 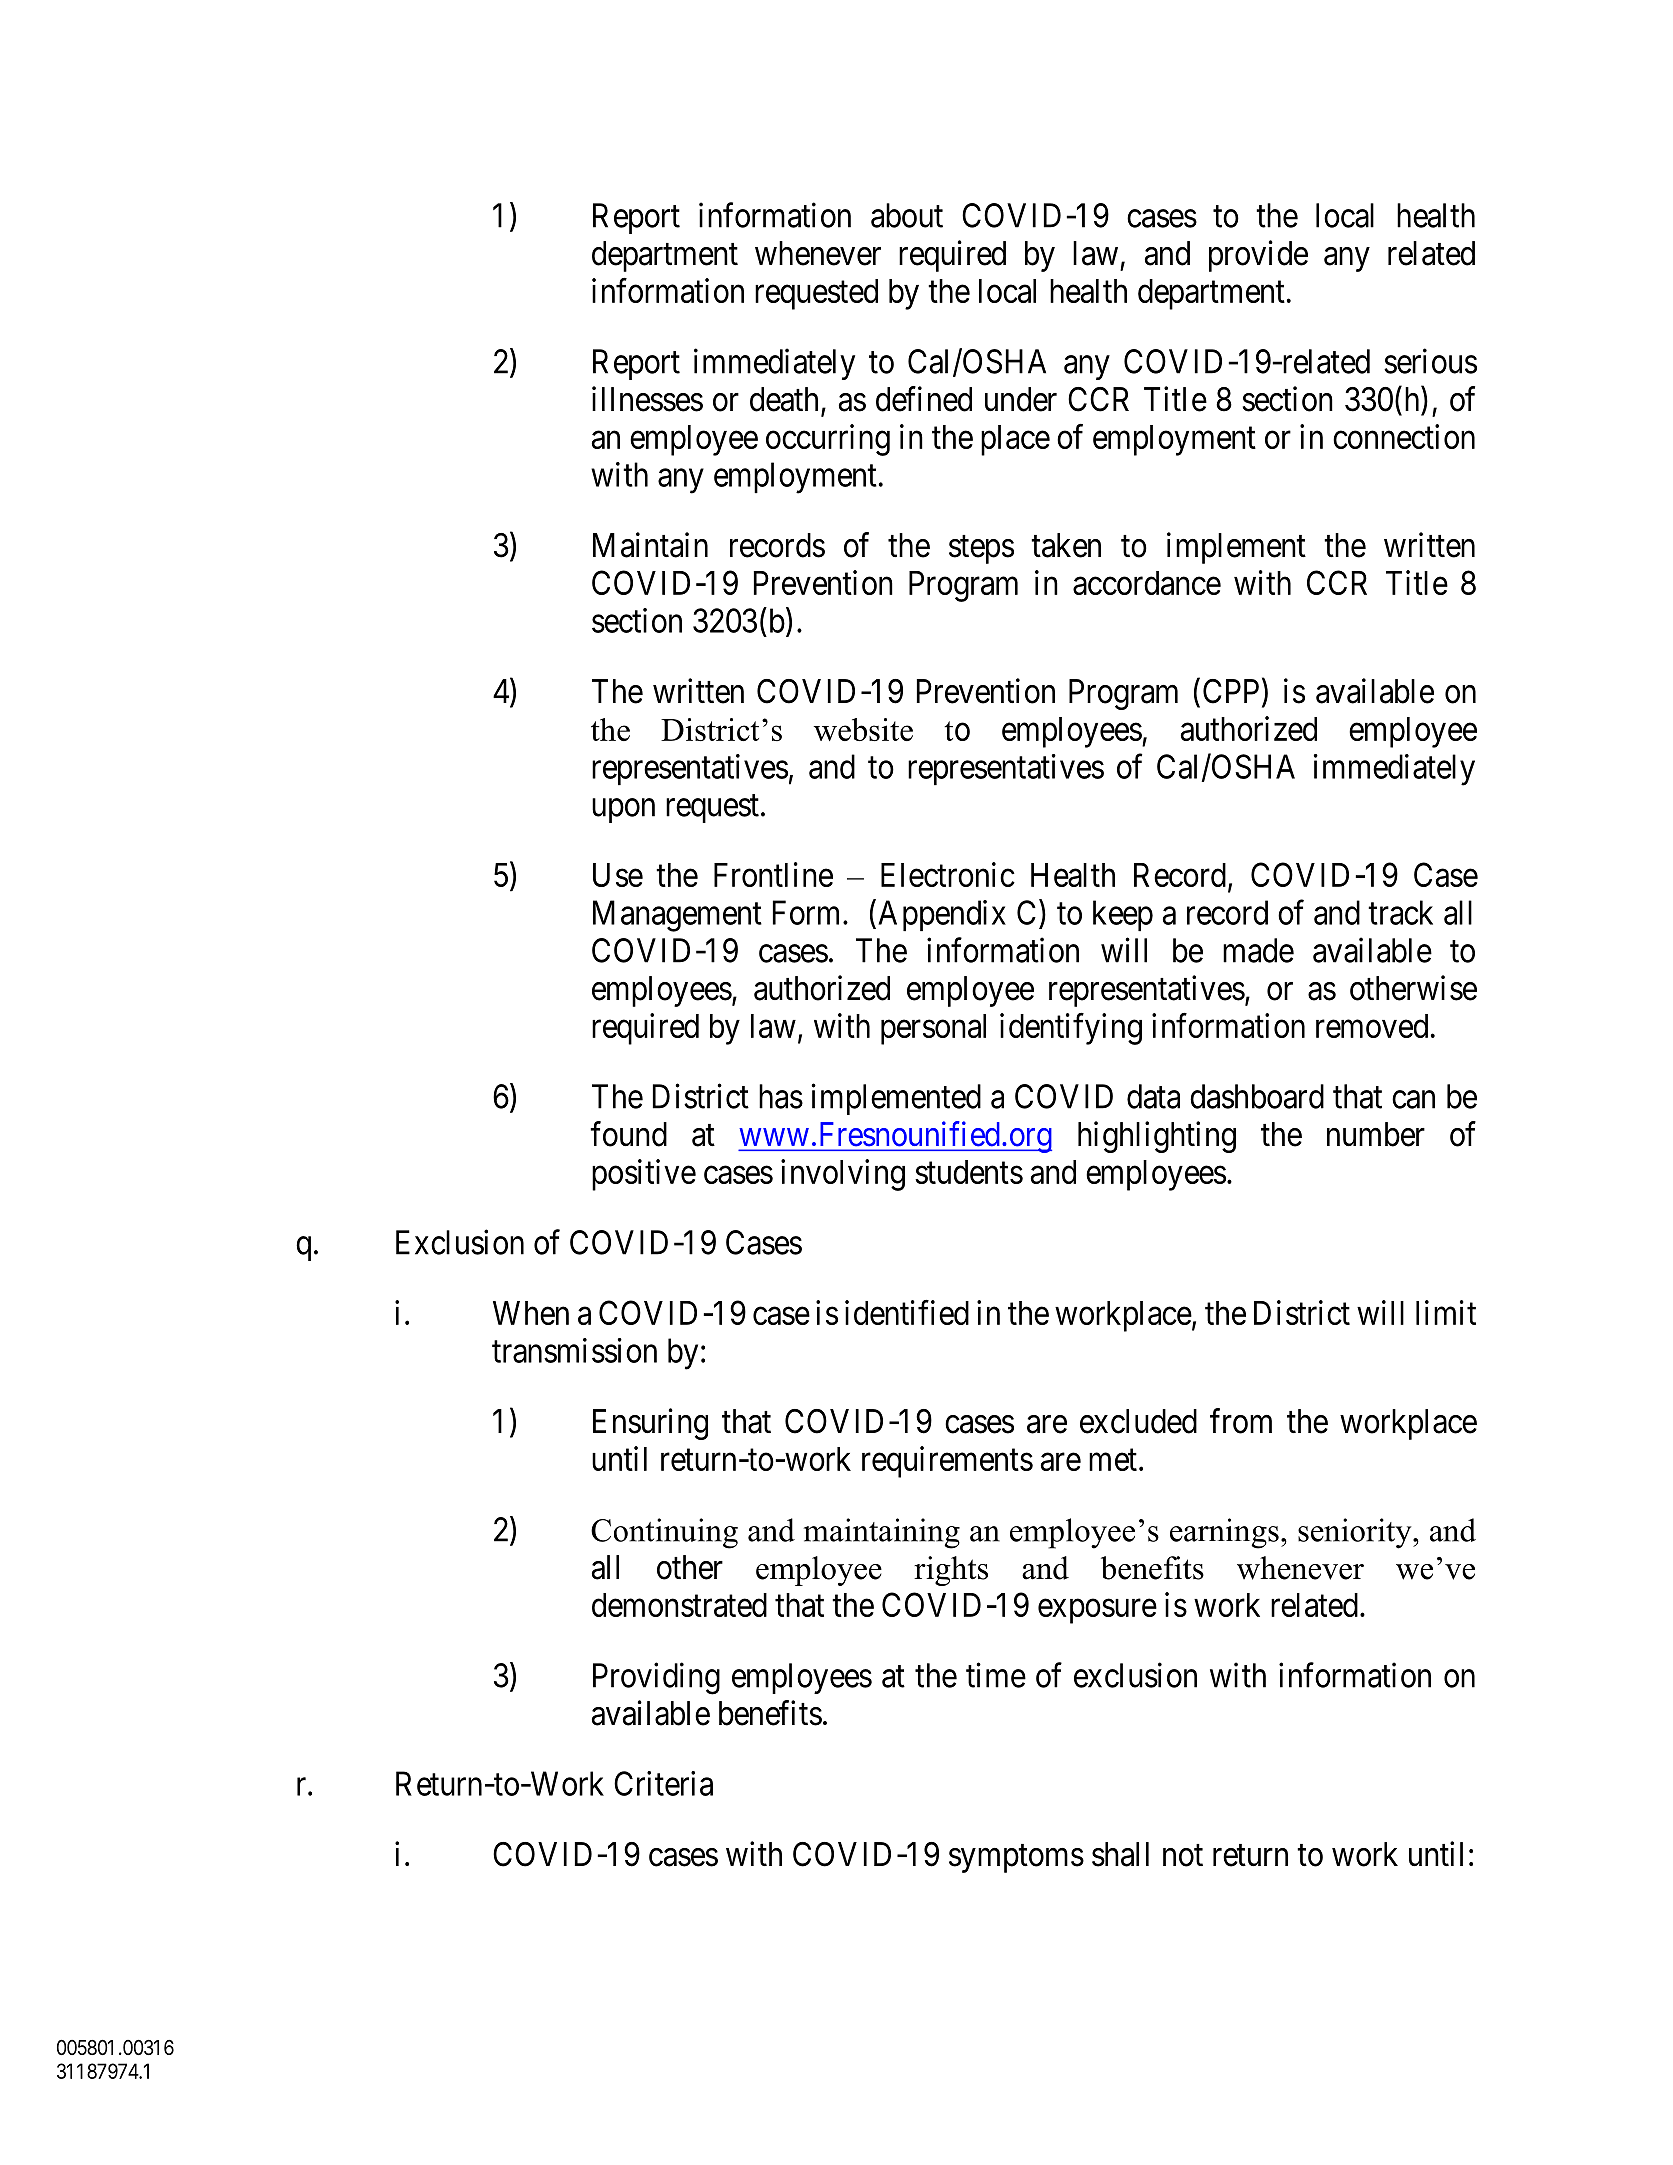 I want to click on transmission, so click(x=574, y=1350).
